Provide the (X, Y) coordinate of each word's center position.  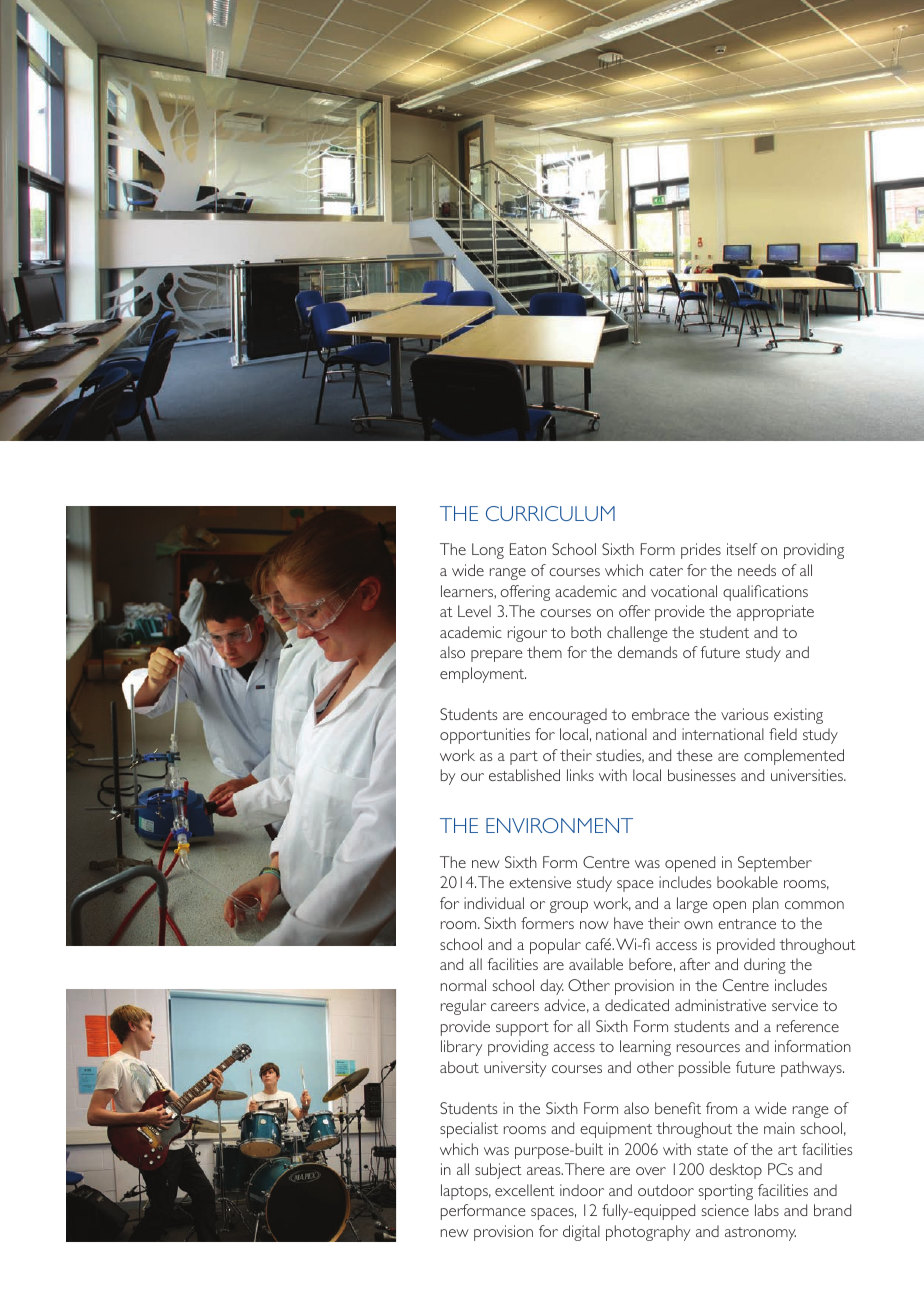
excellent (525, 1190)
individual (494, 903)
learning (645, 1048)
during (765, 966)
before (650, 964)
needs (757, 570)
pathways (812, 1069)
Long (488, 551)
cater (666, 571)
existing (798, 716)
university (515, 1069)
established (524, 775)
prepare (497, 656)
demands (647, 652)
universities (808, 775)
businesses (702, 775)
